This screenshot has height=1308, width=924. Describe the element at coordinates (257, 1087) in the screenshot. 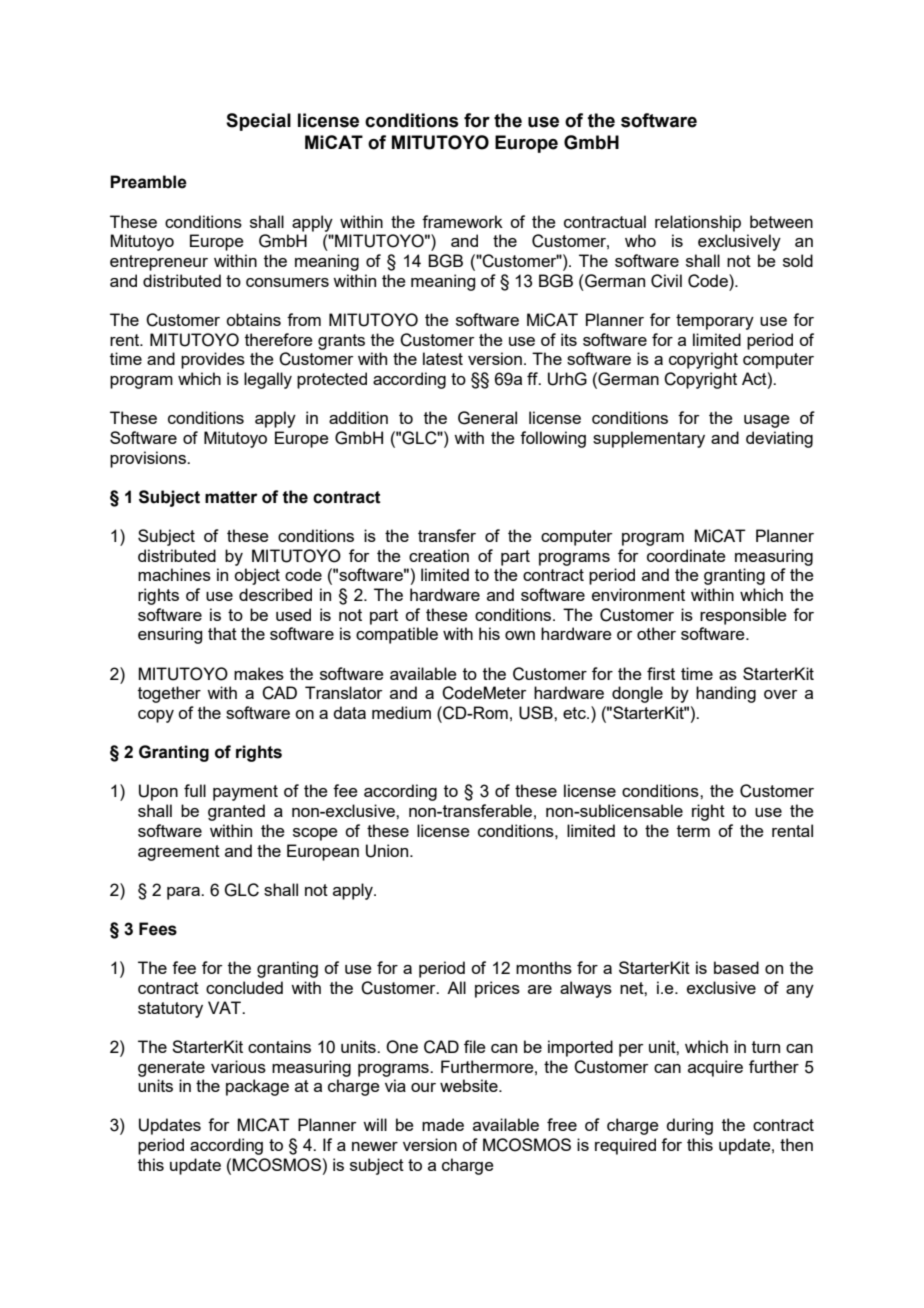

I see `package` at that location.
